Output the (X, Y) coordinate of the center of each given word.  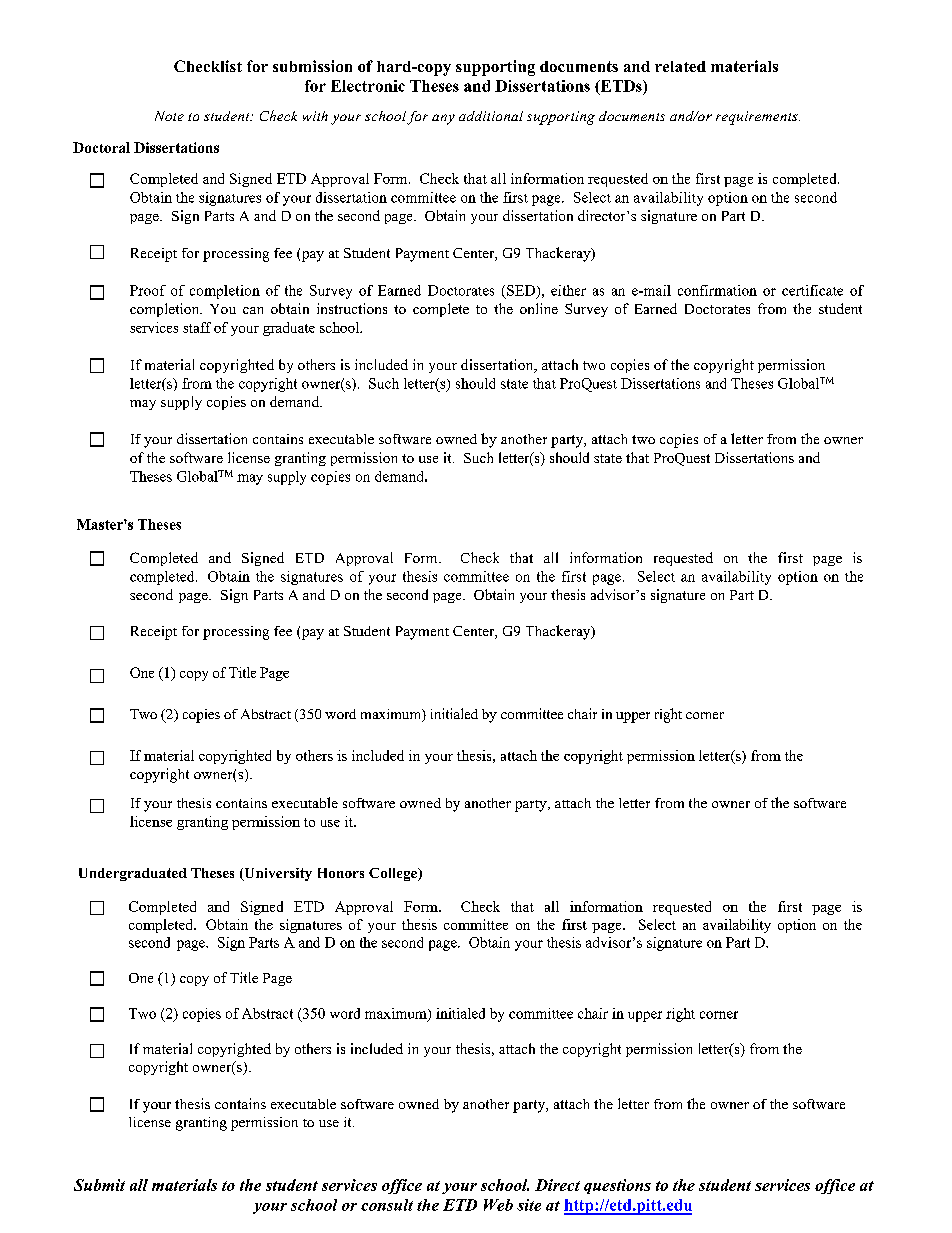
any (443, 119)
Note (169, 116)
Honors (341, 873)
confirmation (717, 290)
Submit (99, 1185)
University (277, 874)
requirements (758, 118)
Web (498, 1205)
